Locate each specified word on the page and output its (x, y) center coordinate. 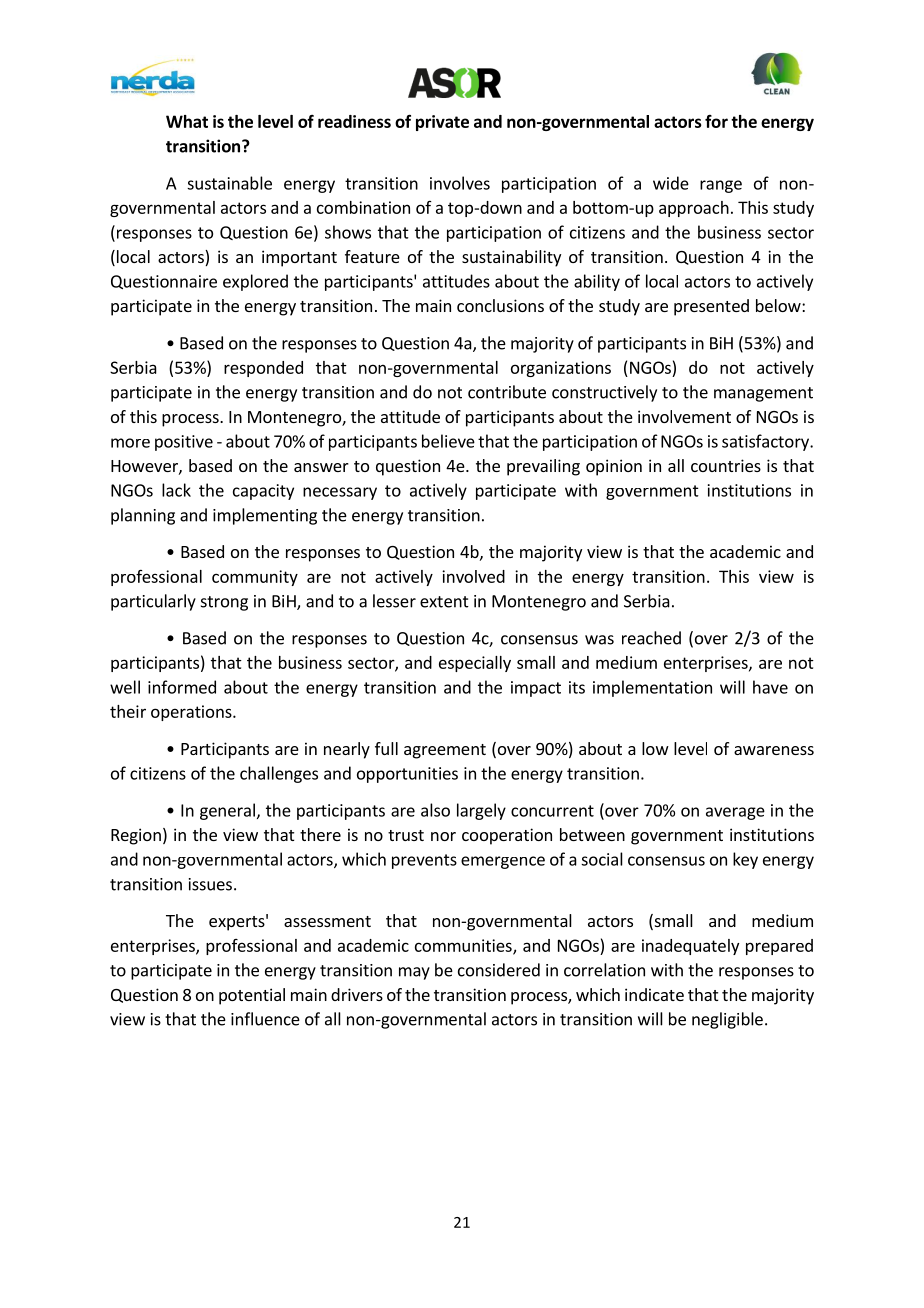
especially (475, 664)
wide (671, 183)
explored (255, 282)
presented (711, 307)
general (227, 811)
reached (651, 638)
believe (448, 441)
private (442, 123)
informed (182, 687)
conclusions (500, 305)
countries (726, 465)
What (187, 121)
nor (443, 836)
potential (252, 996)
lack (176, 490)
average (735, 813)
